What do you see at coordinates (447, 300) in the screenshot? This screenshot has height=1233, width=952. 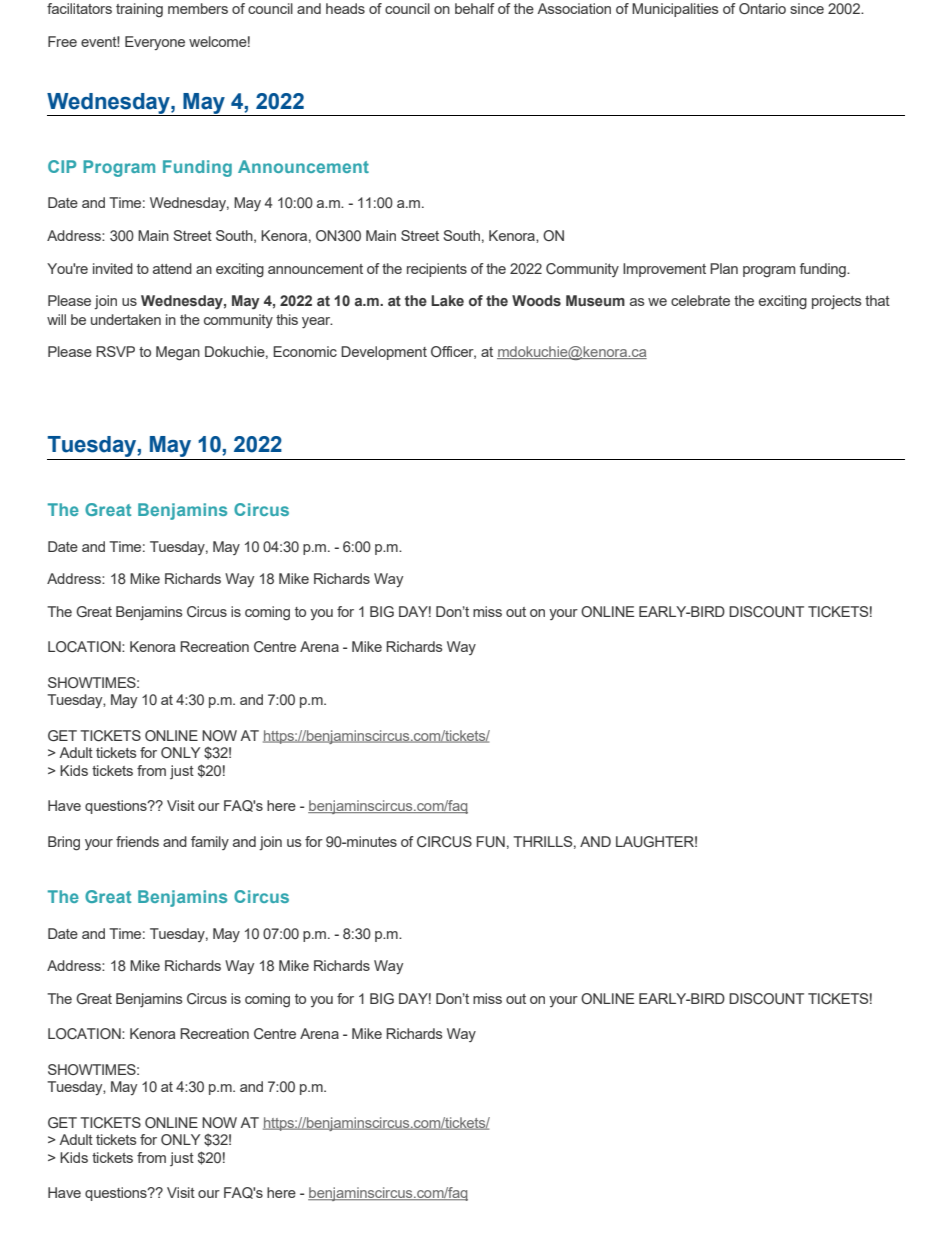 I see `Lake` at bounding box center [447, 300].
